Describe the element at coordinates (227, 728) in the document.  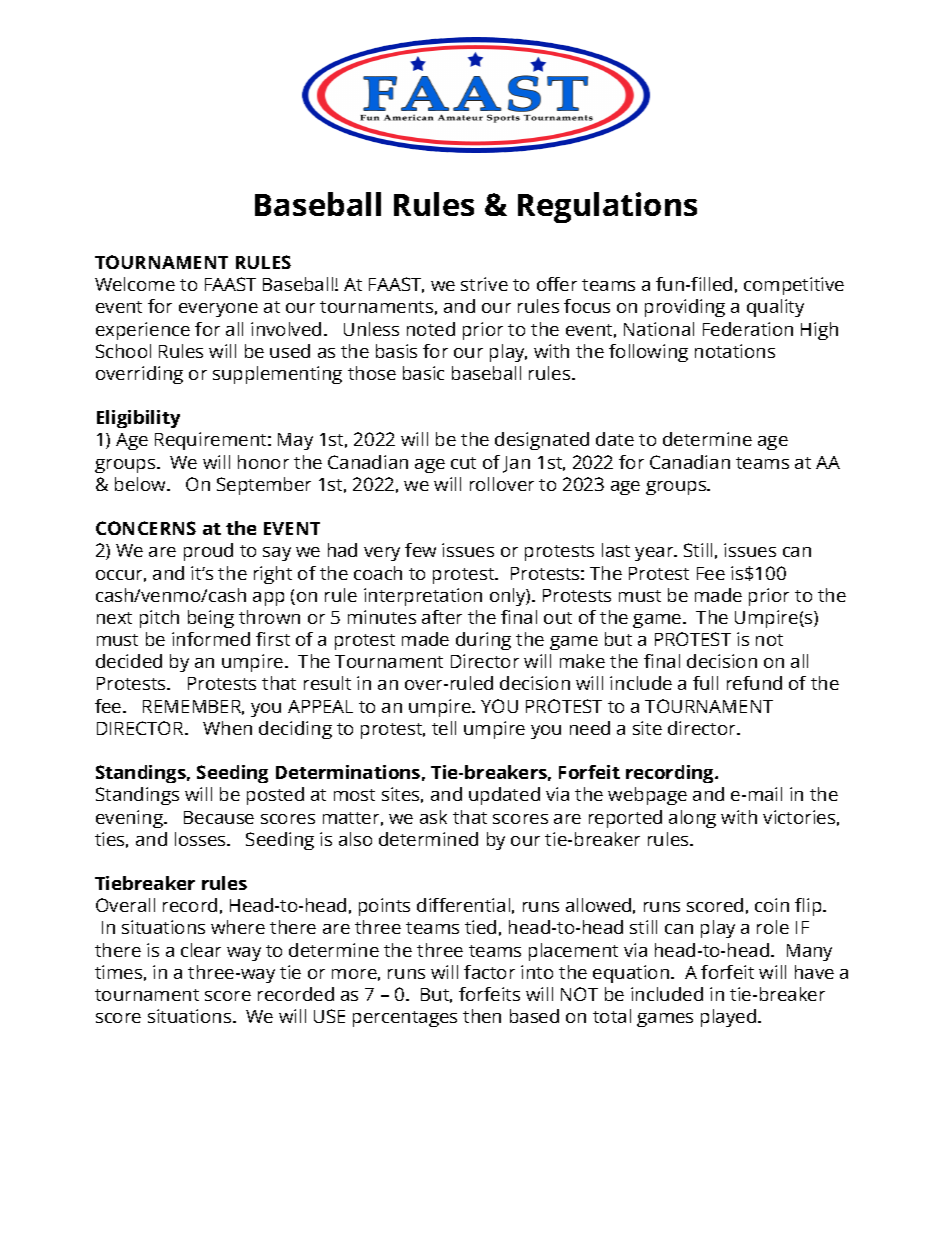
I see `When` at that location.
